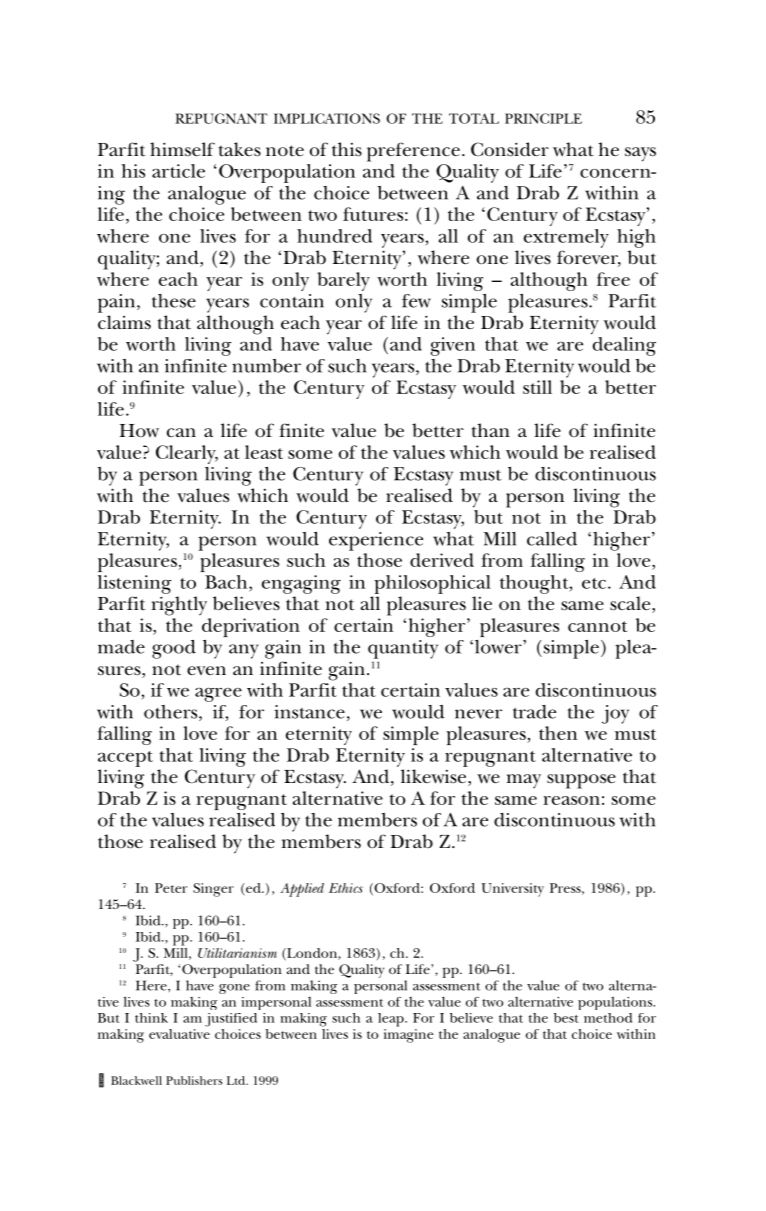  What do you see at coordinates (543, 118) in the screenshot?
I see `PRINCIPLE` at bounding box center [543, 118].
